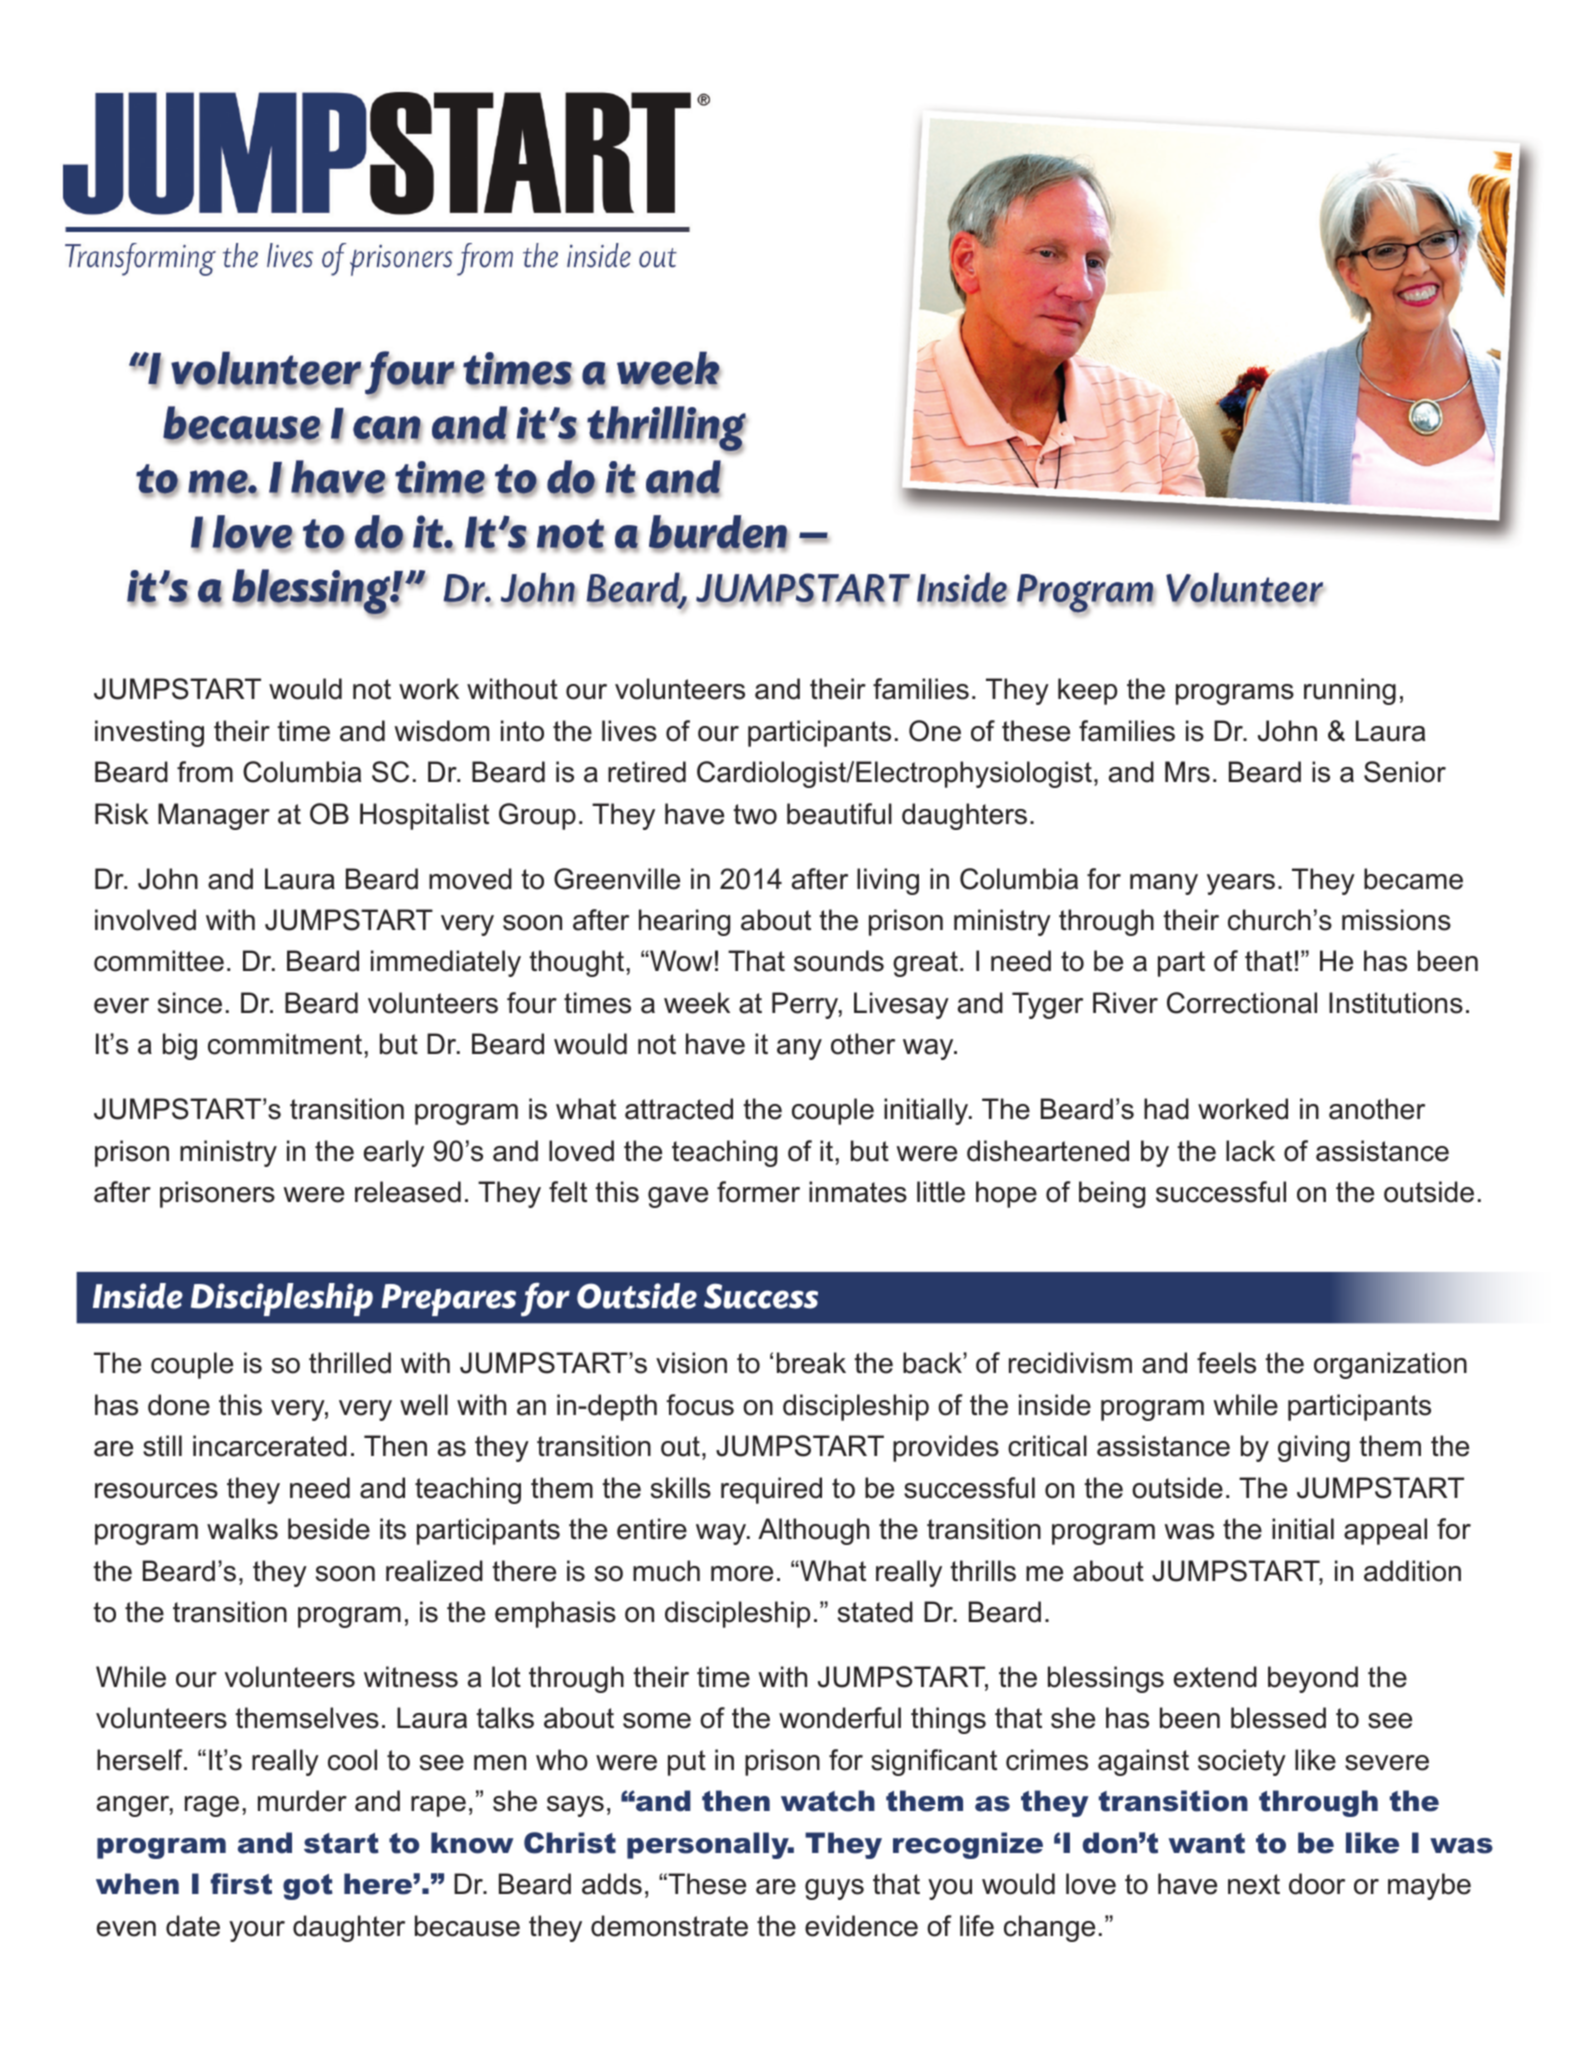  What do you see at coordinates (205, 772) in the page?
I see `from` at bounding box center [205, 772].
